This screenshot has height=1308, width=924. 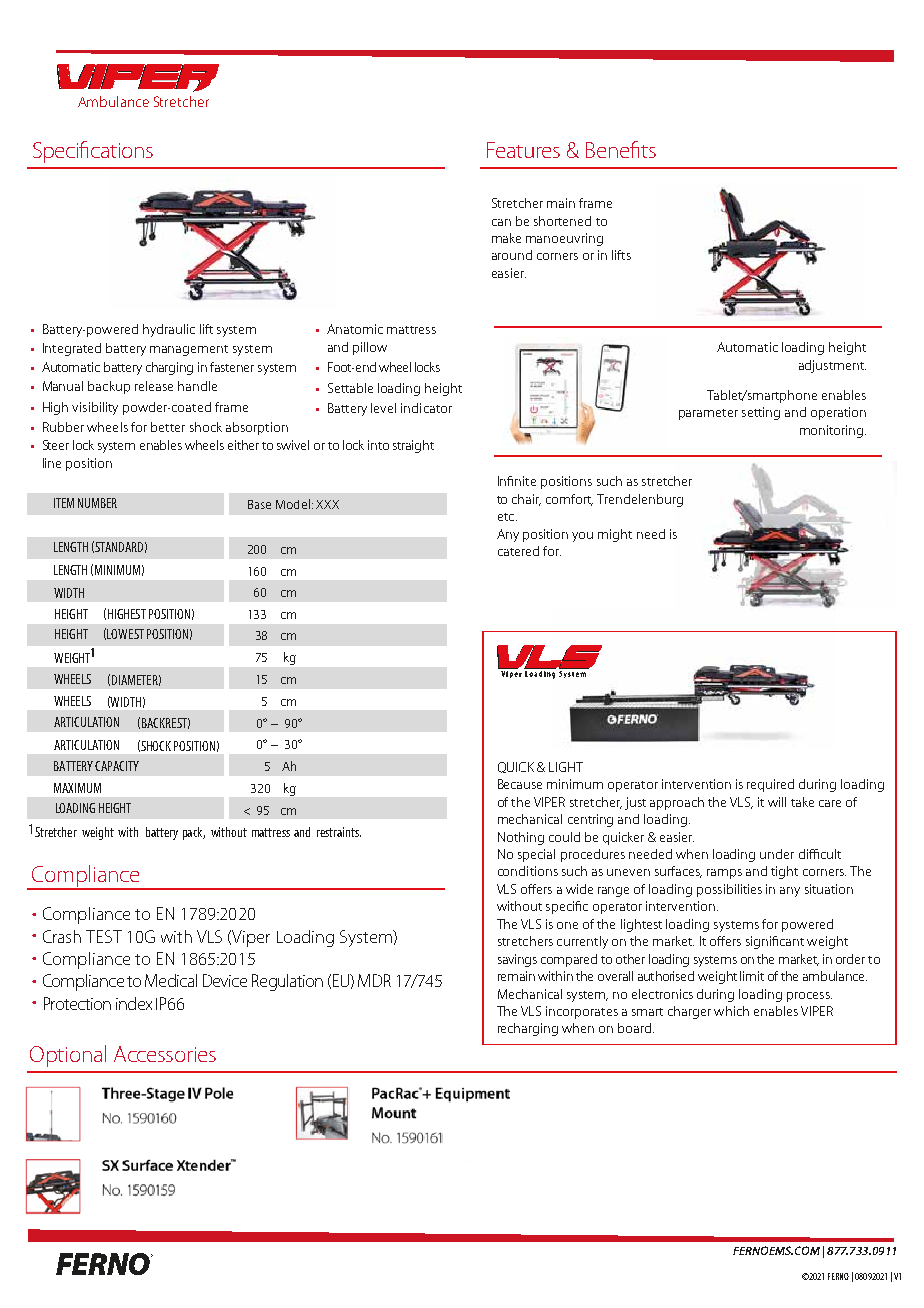 What do you see at coordinates (169, 330) in the screenshot?
I see `hydraulic` at bounding box center [169, 330].
